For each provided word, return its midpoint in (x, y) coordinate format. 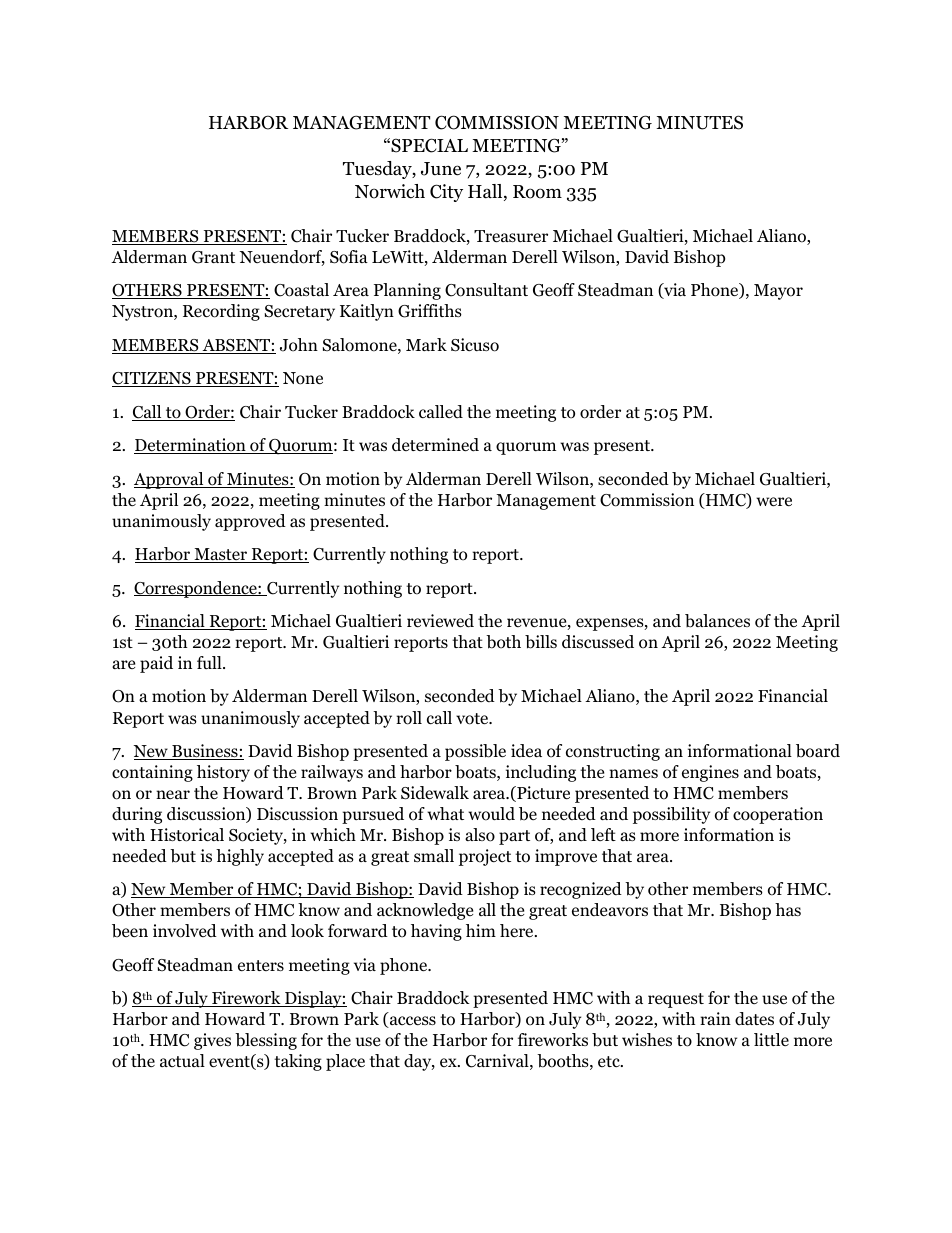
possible (475, 752)
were (774, 502)
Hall (486, 192)
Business (205, 752)
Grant (213, 257)
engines (710, 773)
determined (435, 445)
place (345, 1062)
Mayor (778, 292)
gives (212, 1041)
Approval (170, 480)
